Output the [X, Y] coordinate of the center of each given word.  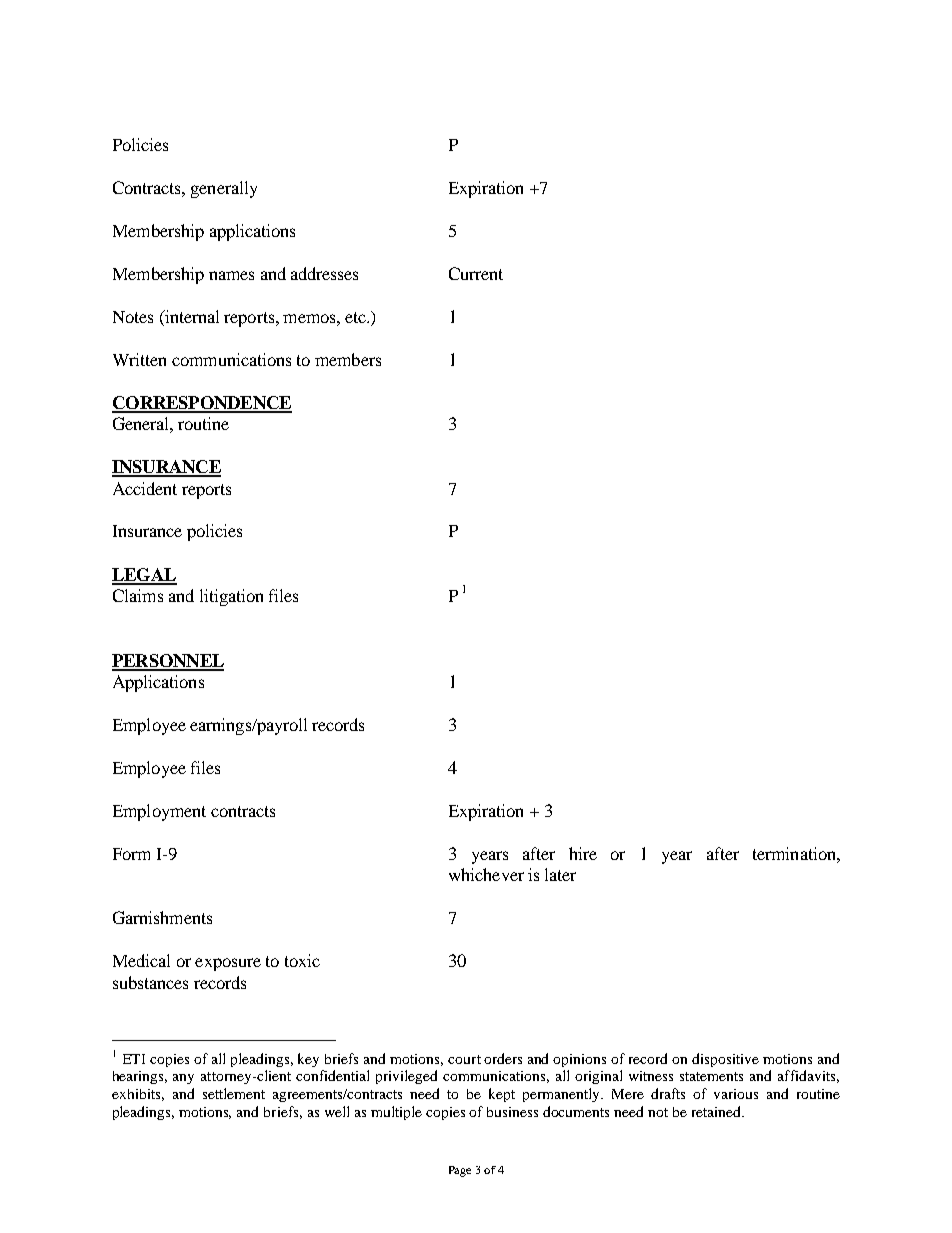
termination [795, 853]
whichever [486, 874]
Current [476, 273]
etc [356, 317]
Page [460, 1171]
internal [191, 316]
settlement [234, 1093]
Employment [159, 812]
